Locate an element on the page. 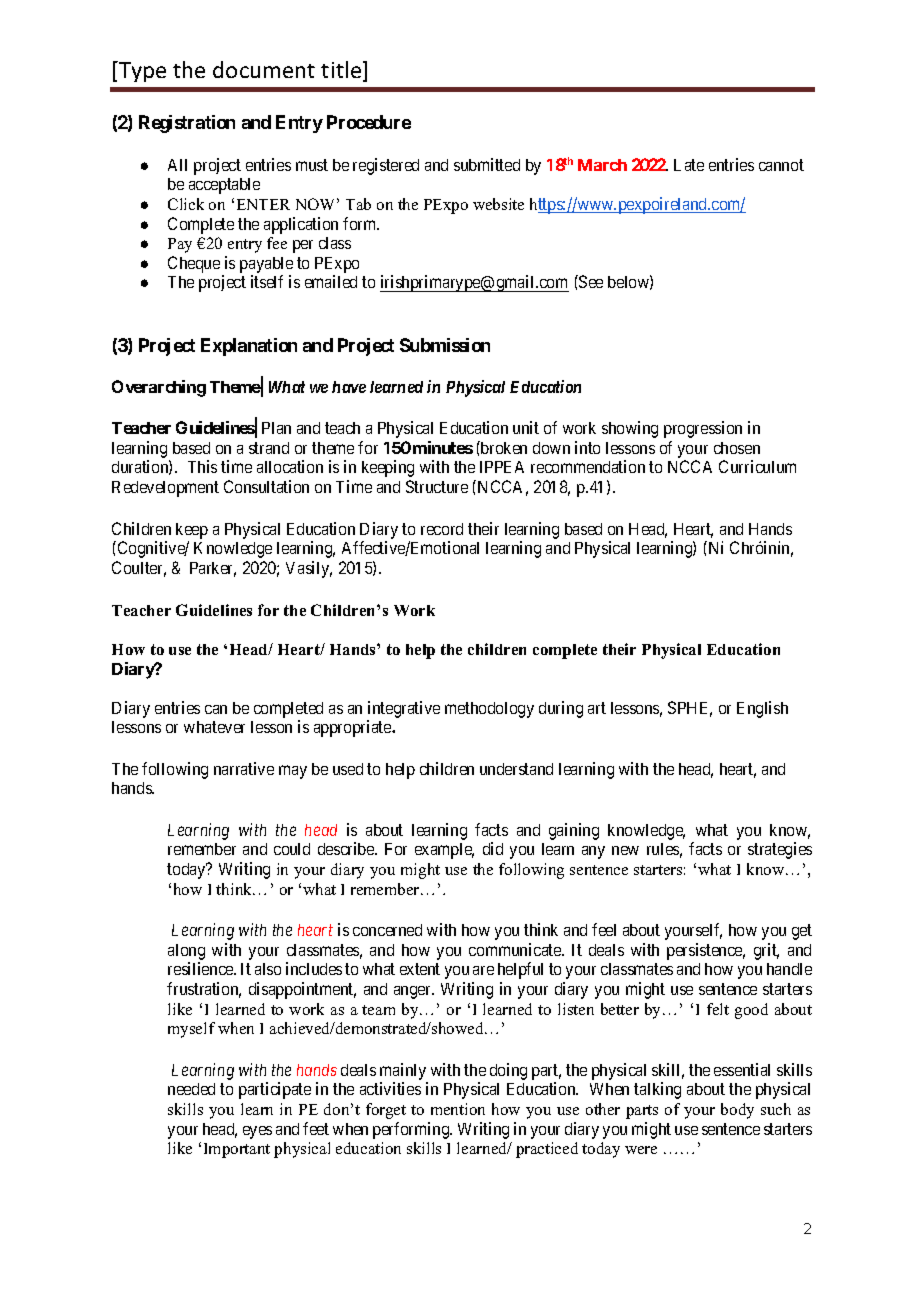 Image resolution: width=924 pixels, height=1308 pixels. English is located at coordinates (762, 709).
